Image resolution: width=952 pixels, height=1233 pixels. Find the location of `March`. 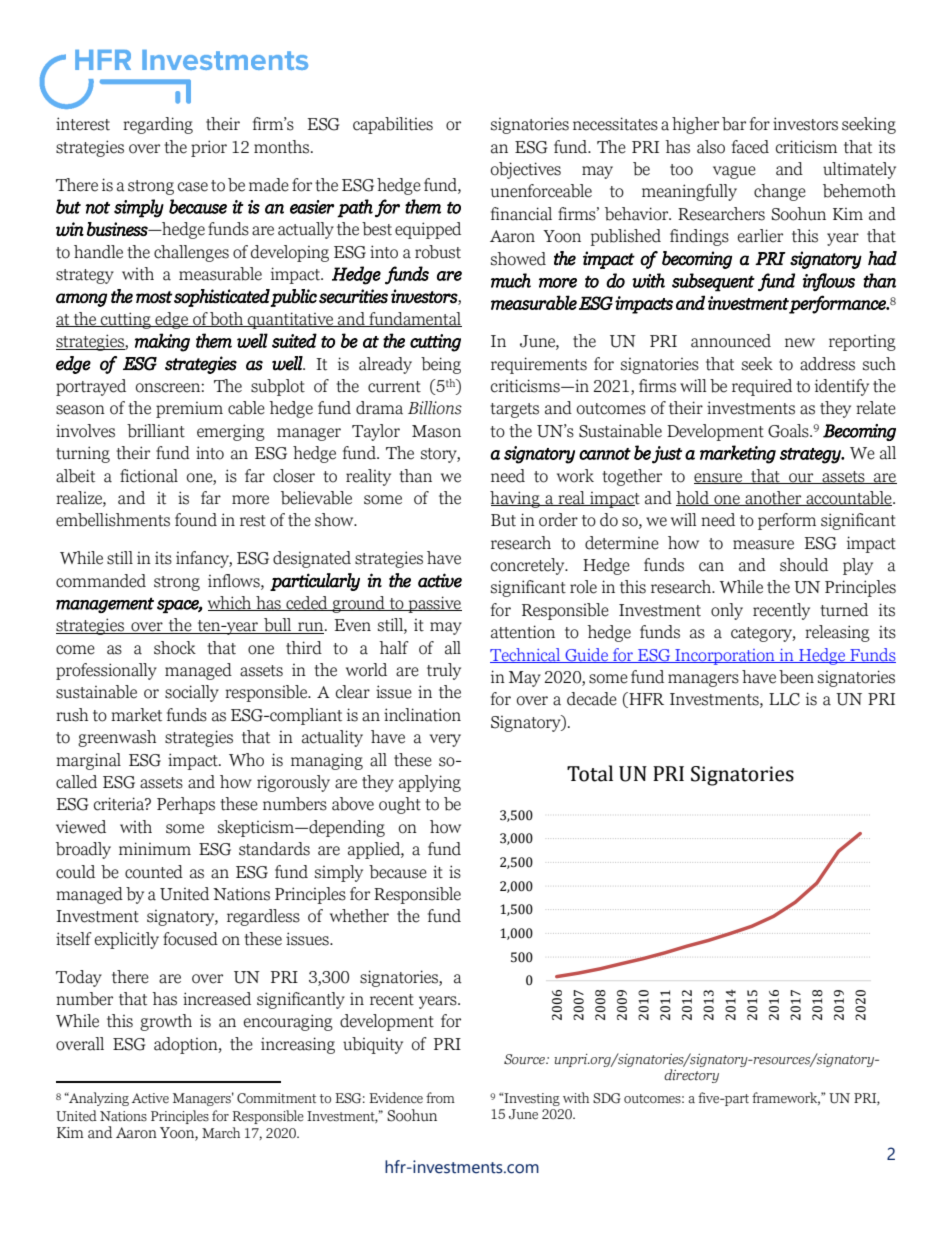

March is located at coordinates (221, 1132).
